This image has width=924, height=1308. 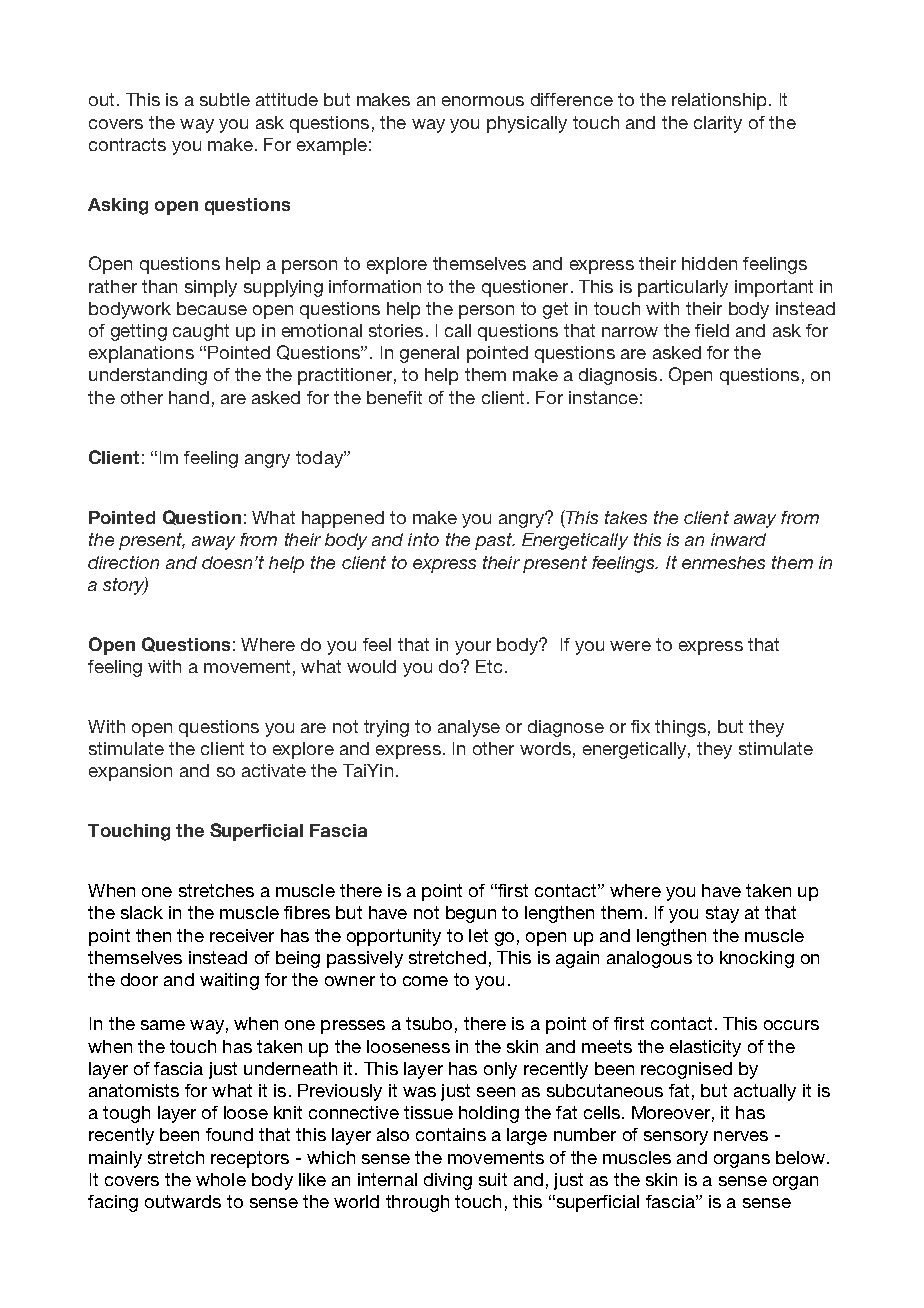 I want to click on nerves, so click(x=741, y=1136).
